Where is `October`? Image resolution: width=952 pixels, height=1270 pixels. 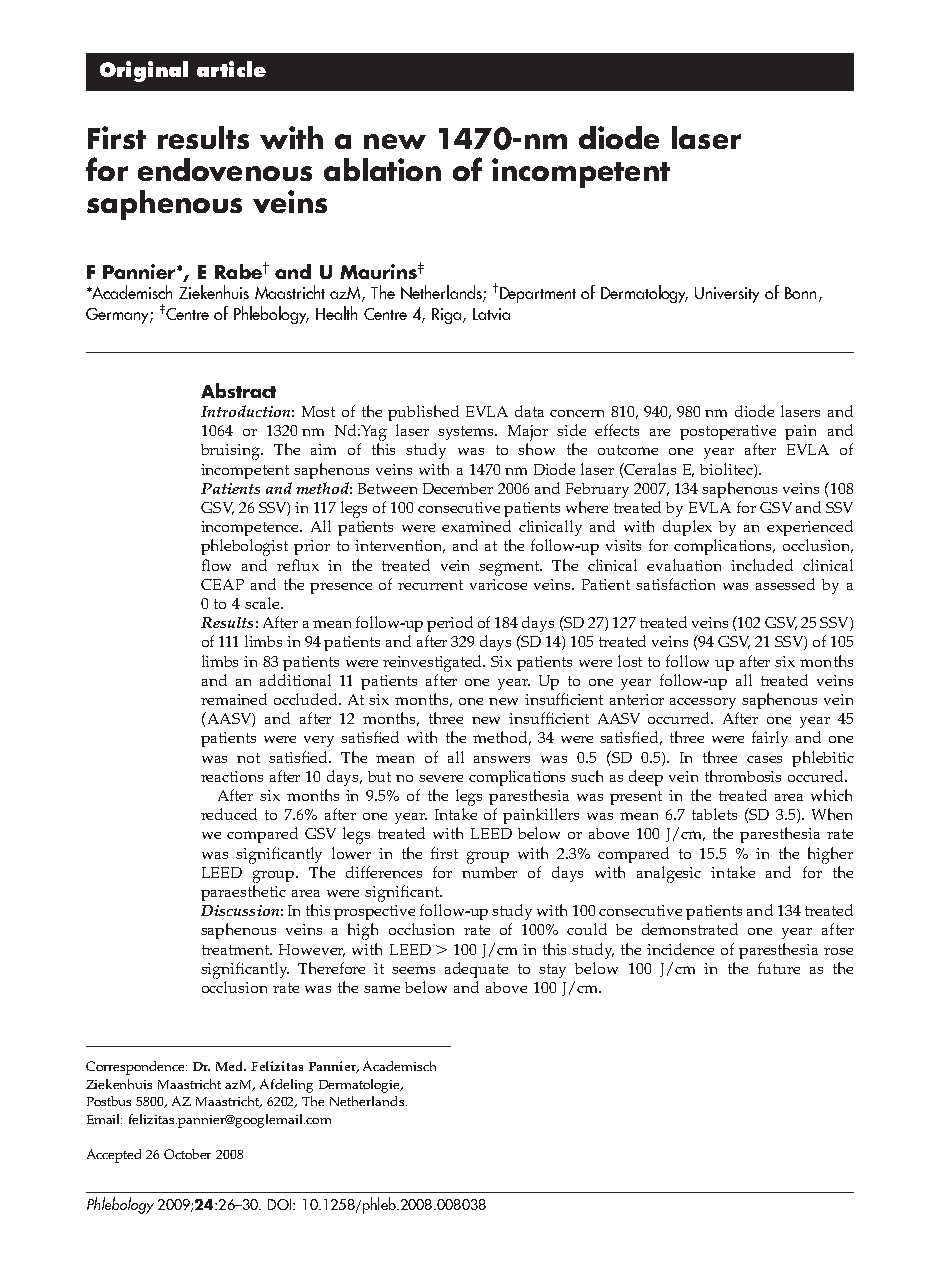 October is located at coordinates (187, 1154).
